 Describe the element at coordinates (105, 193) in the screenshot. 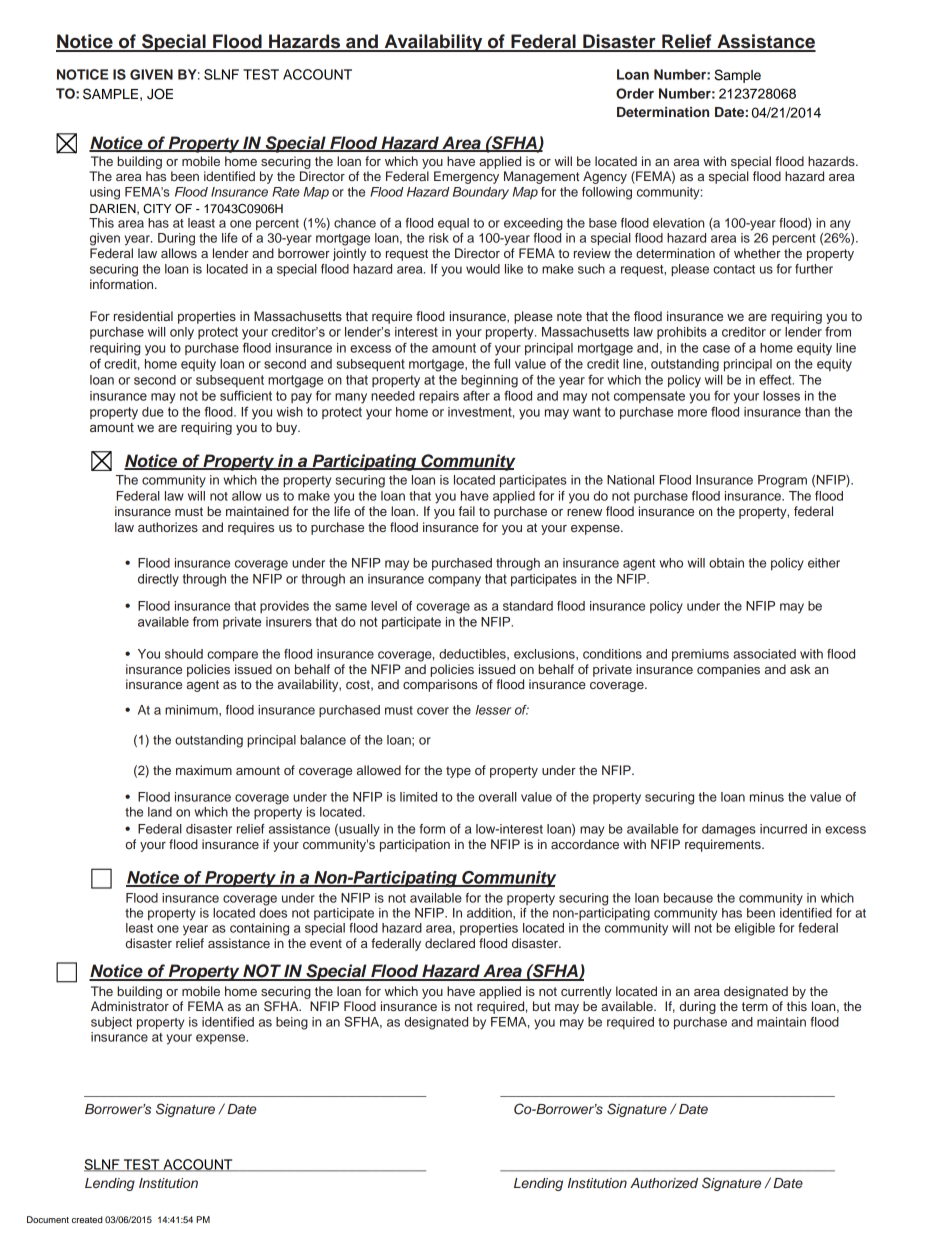

I see `using` at that location.
